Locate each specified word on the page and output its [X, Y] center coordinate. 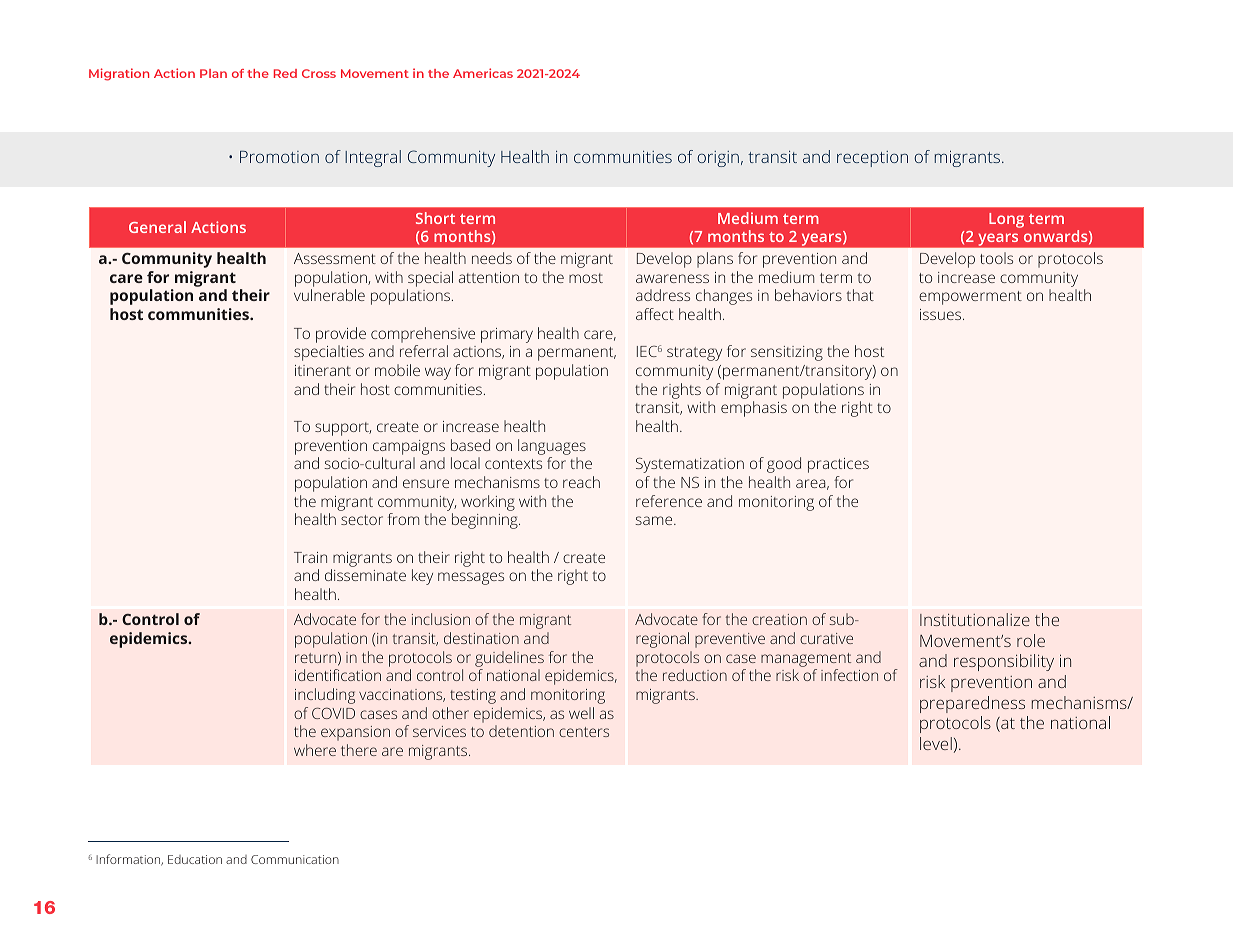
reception [872, 159]
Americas [483, 73]
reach [581, 482]
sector [362, 520]
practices [838, 465]
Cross [319, 73]
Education [195, 859]
